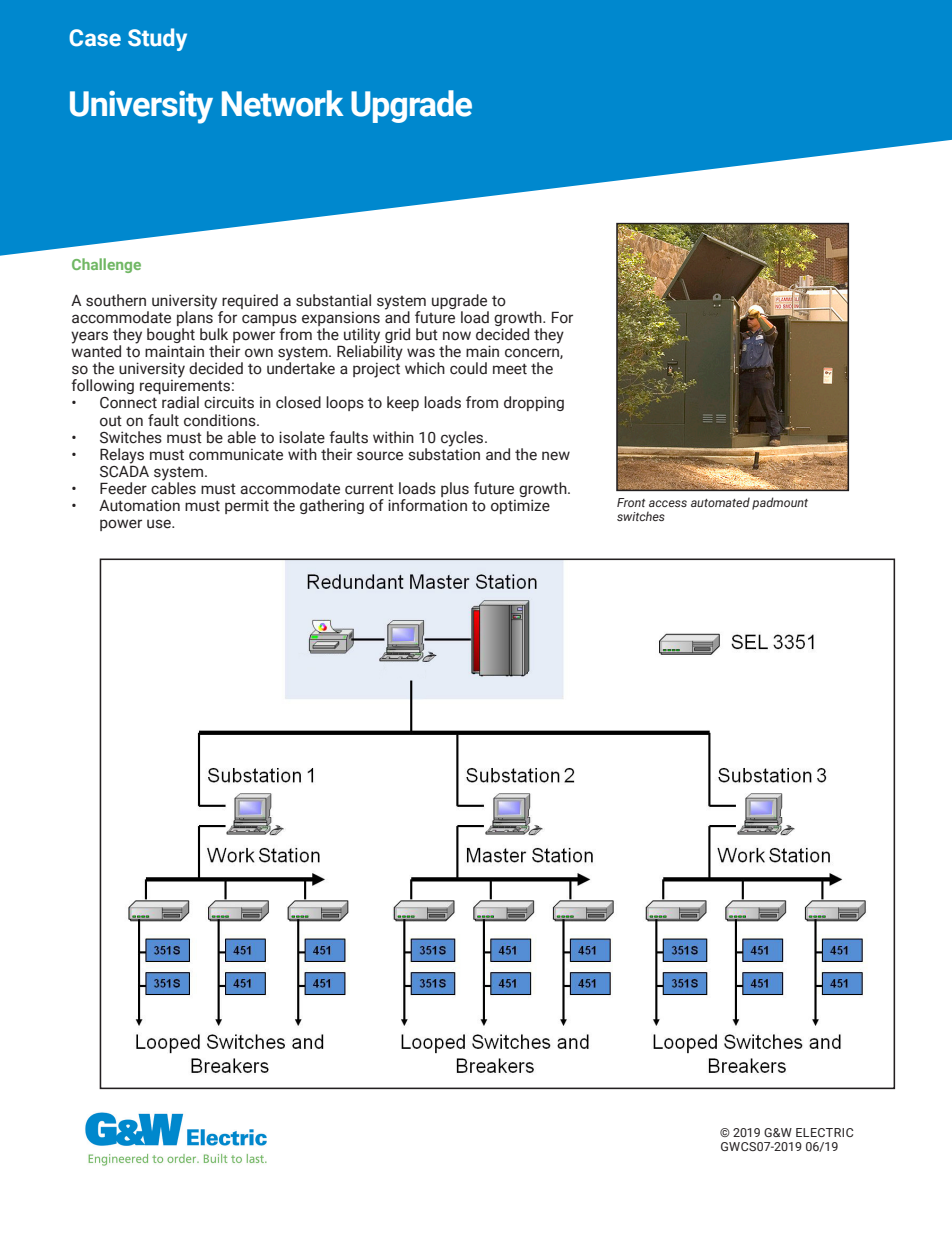  Describe the element at coordinates (283, 103) in the screenshot. I see `Network` at that location.
